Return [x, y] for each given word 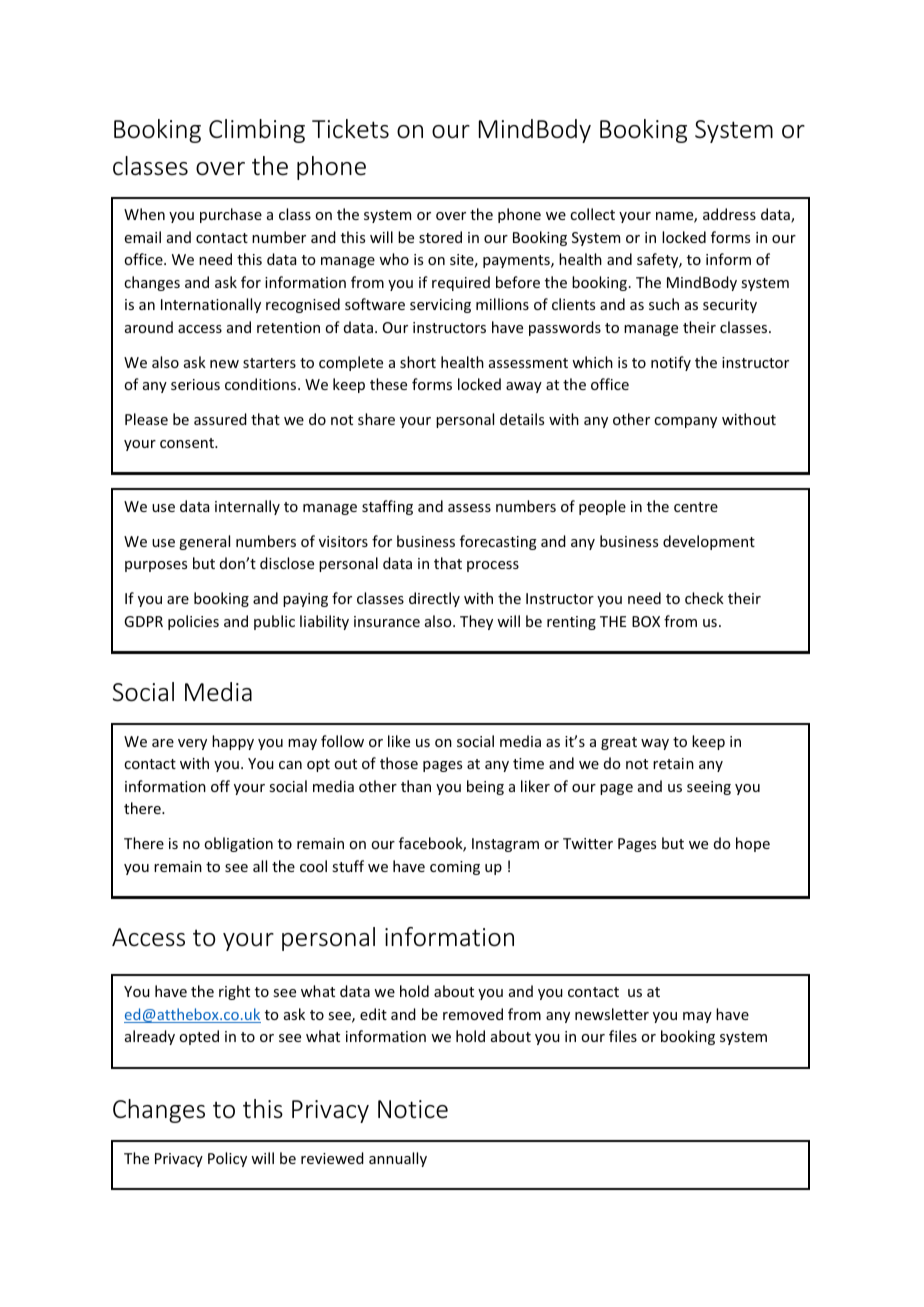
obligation [238, 844]
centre [696, 507]
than [416, 786]
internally [247, 507]
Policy [227, 1159]
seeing [709, 788]
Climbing [257, 131]
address [729, 214]
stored [440, 237]
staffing [387, 507]
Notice [413, 1109]
